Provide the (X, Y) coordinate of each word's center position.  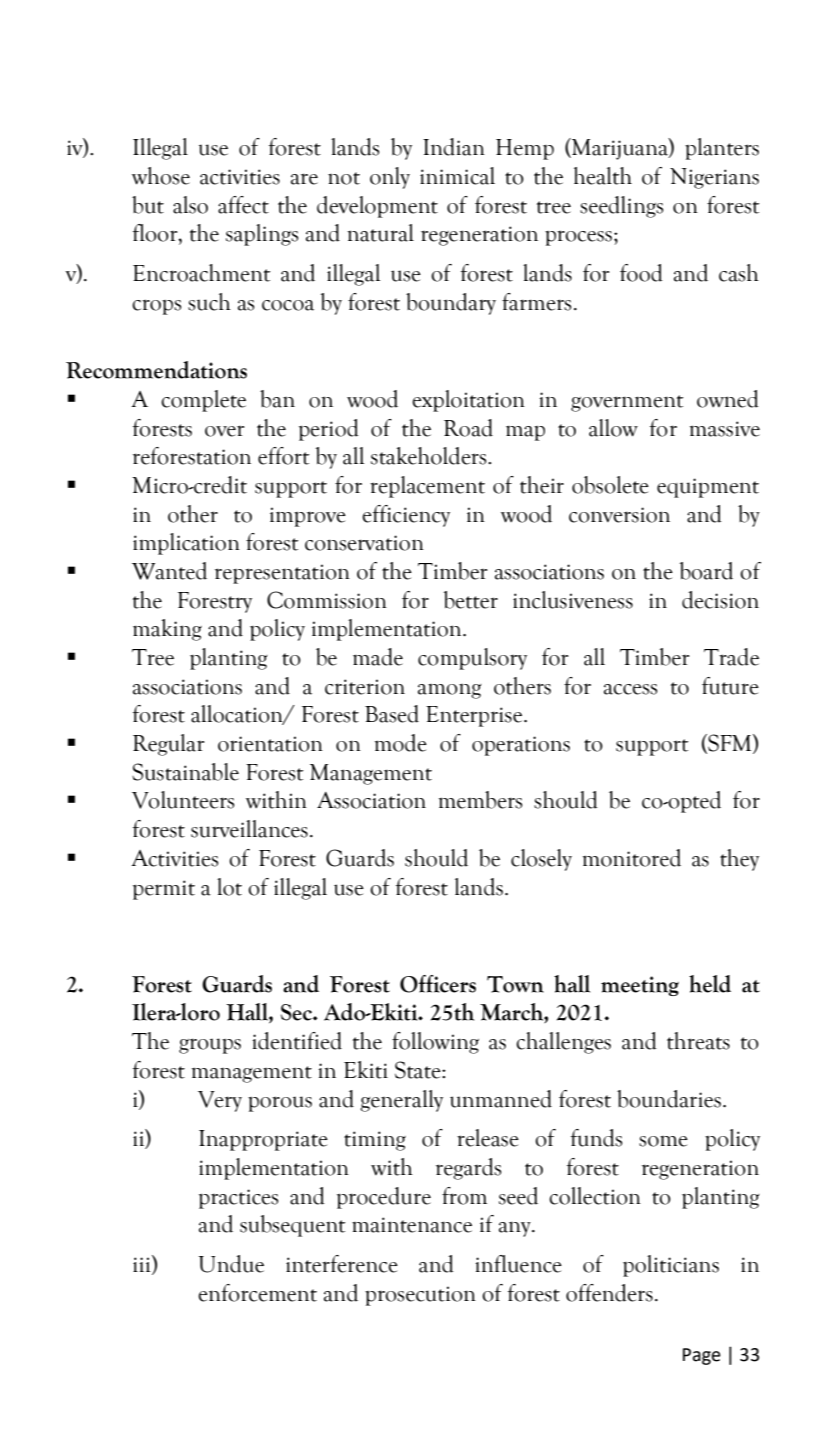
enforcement (257, 1293)
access (630, 689)
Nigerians (714, 178)
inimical (457, 176)
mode (401, 743)
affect (243, 205)
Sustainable (185, 772)
